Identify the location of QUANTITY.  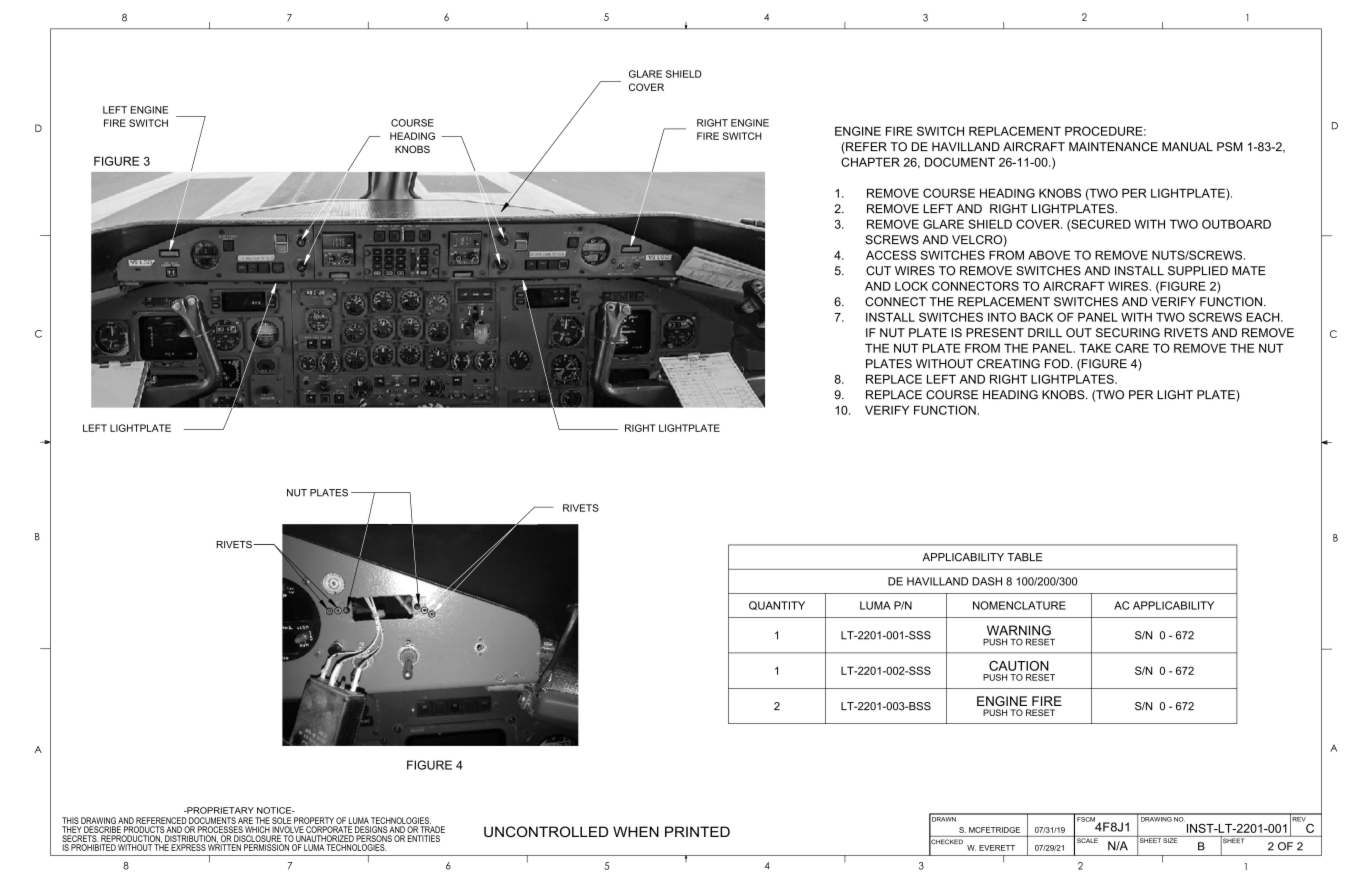
(777, 605).
